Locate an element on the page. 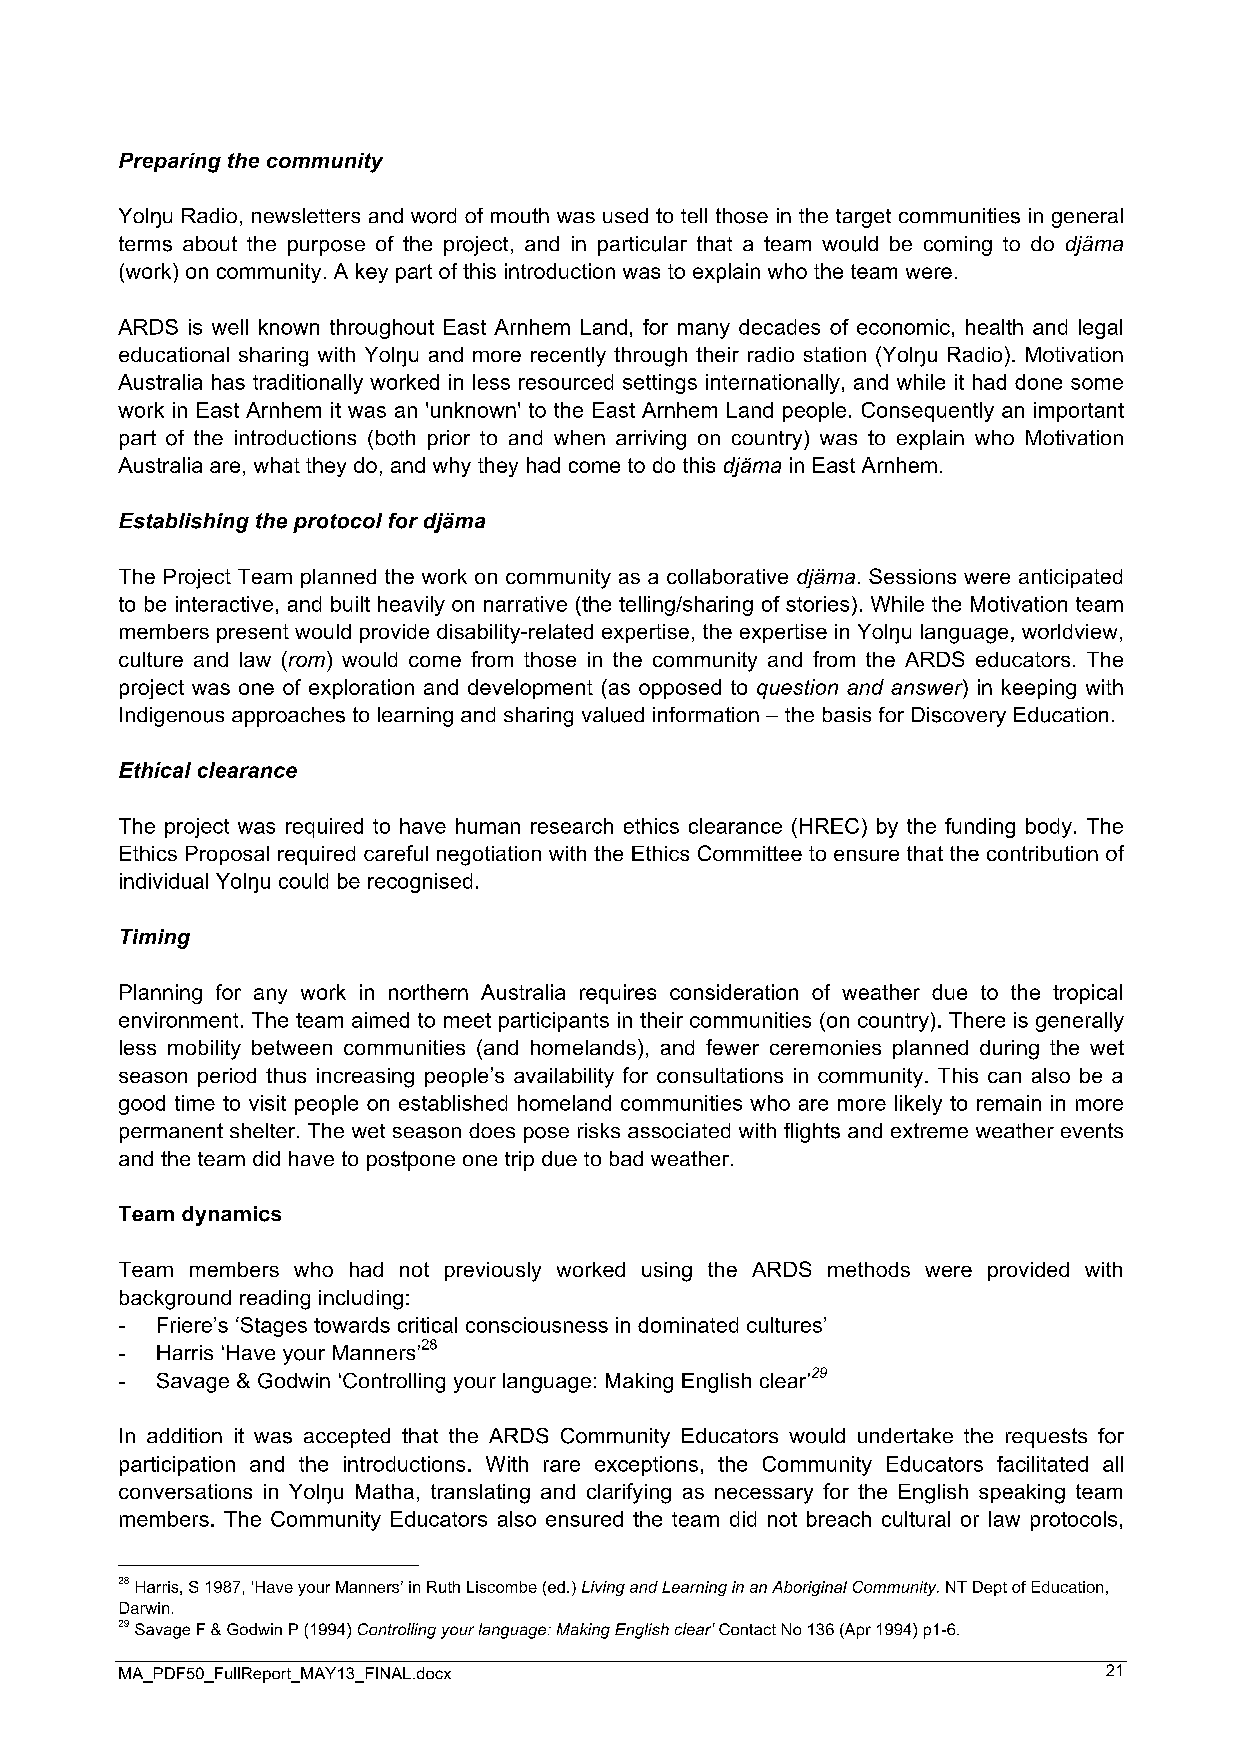 The width and height of the image is (1242, 1758). what is located at coordinates (277, 465).
